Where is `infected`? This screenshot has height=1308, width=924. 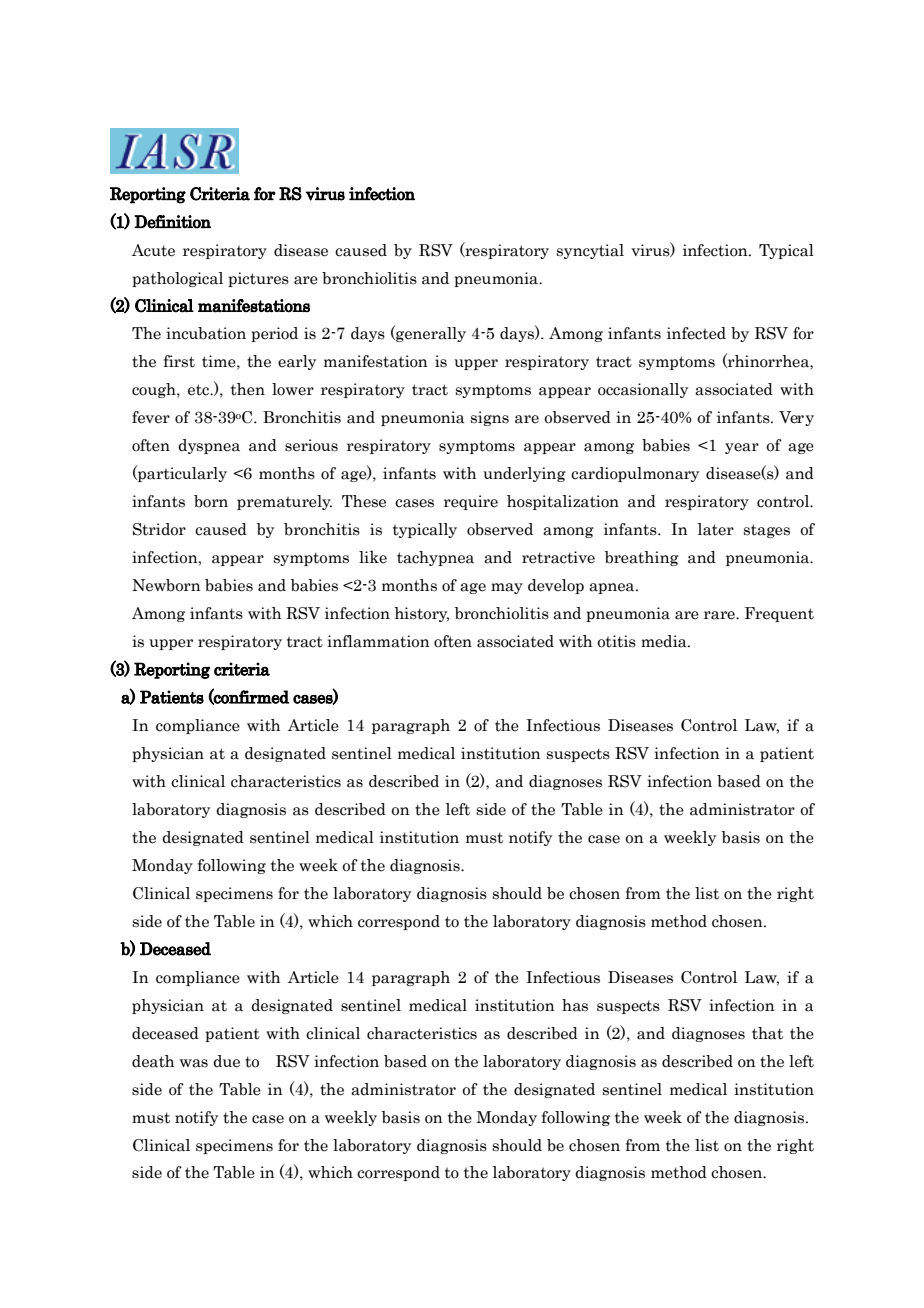 infected is located at coordinates (696, 333).
